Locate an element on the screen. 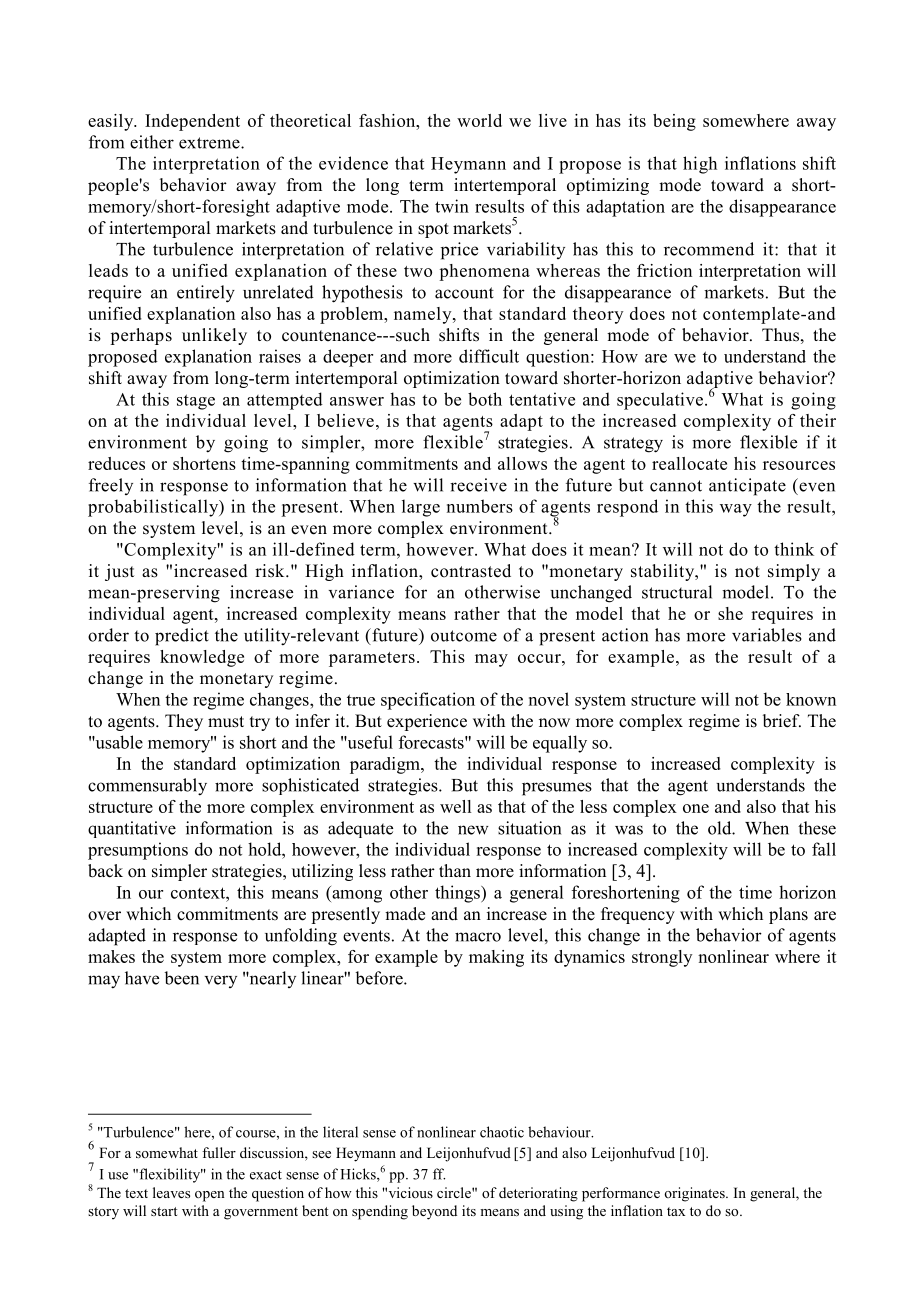 This screenshot has height=1308, width=924. anticipate is located at coordinates (747, 487).
